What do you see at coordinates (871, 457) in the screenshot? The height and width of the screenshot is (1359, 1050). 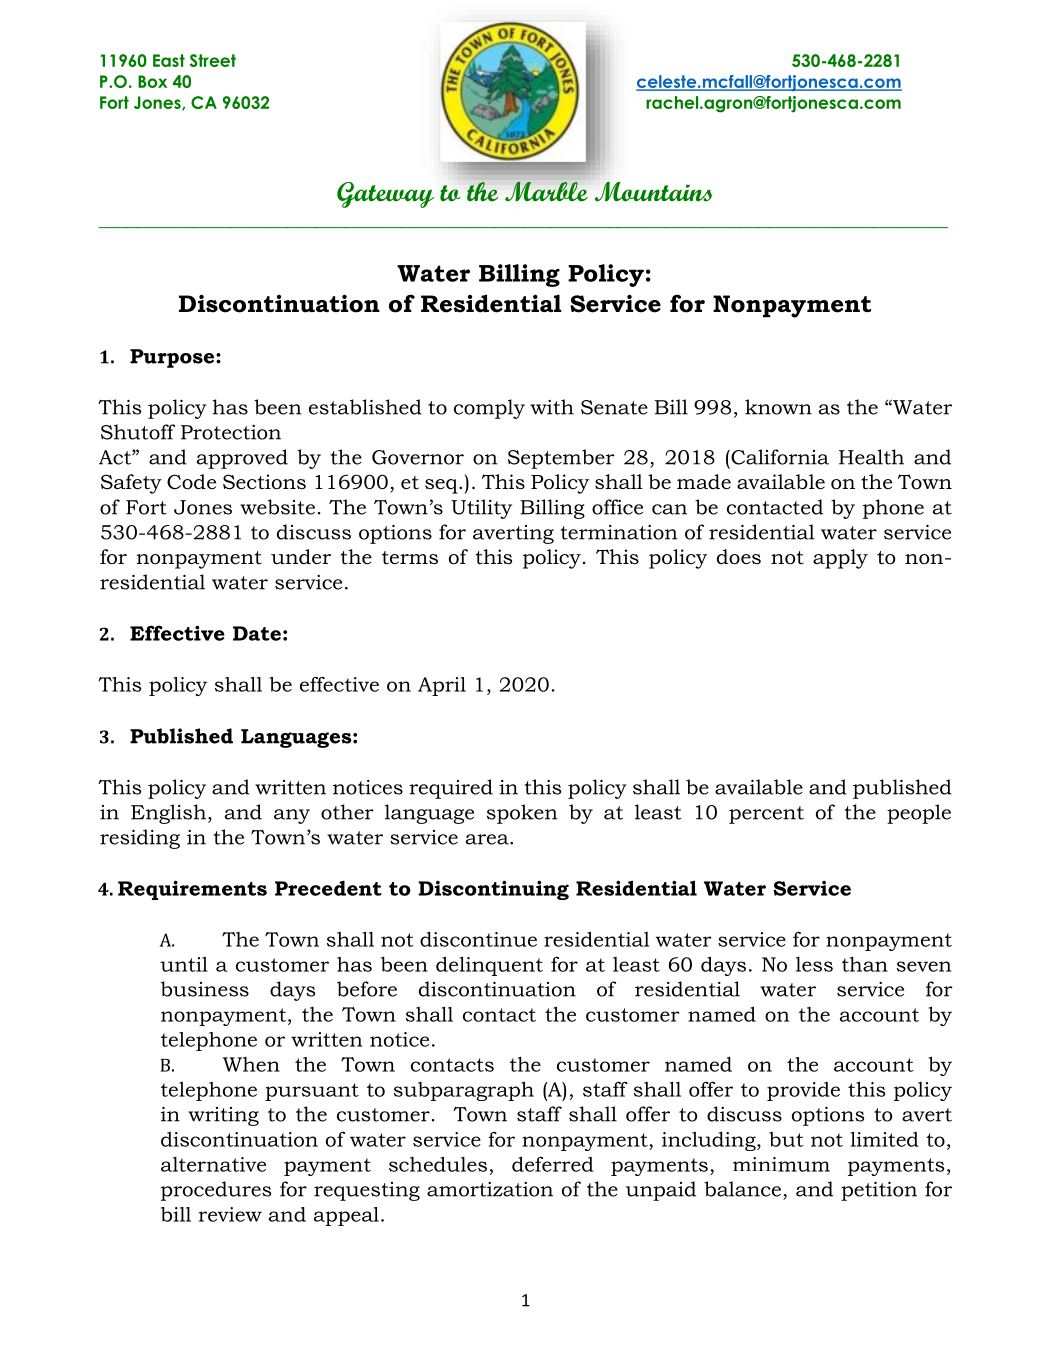 I see `Health` at bounding box center [871, 457].
